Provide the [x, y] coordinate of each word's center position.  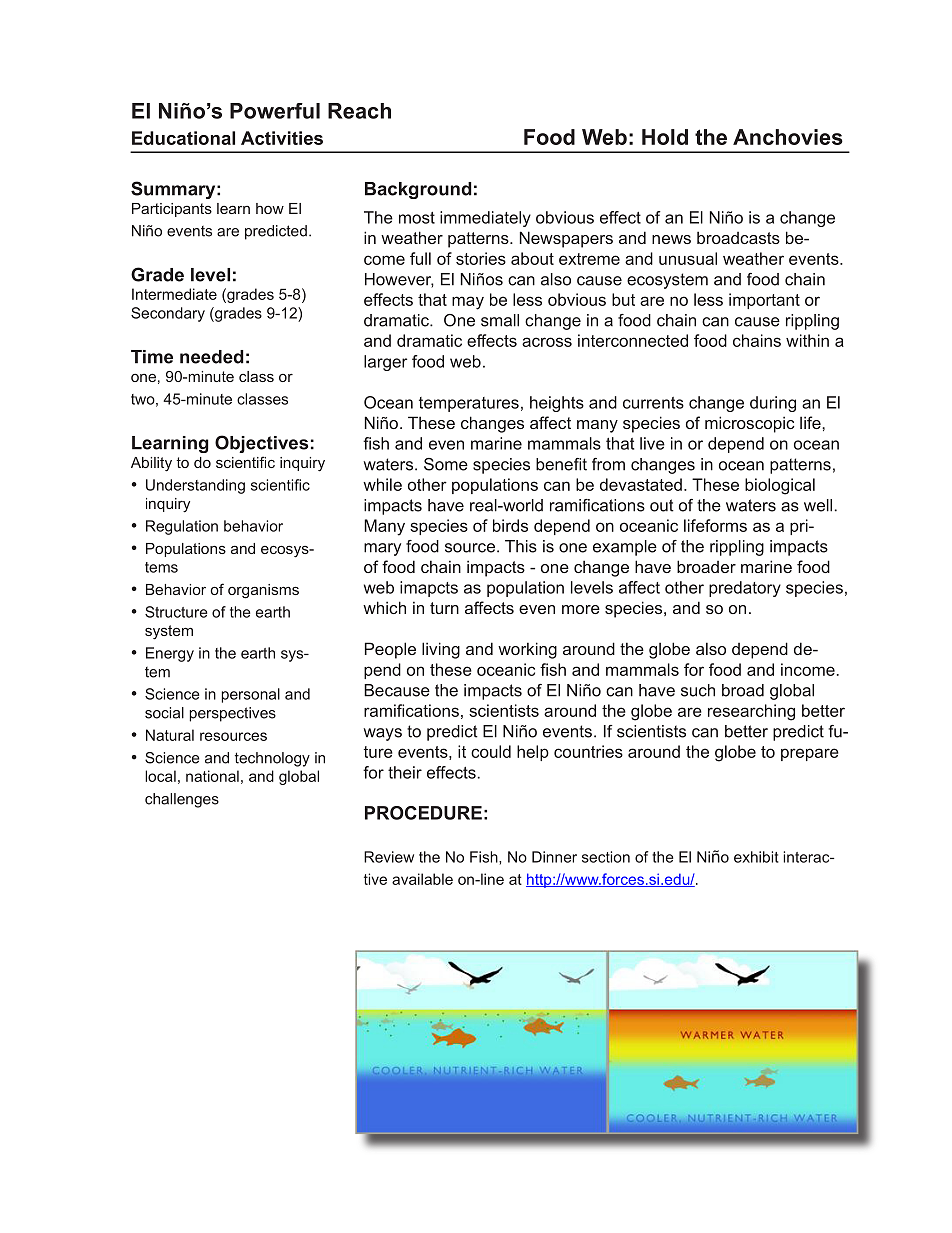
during [773, 404]
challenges [182, 800]
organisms [263, 591]
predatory [745, 589]
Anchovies [788, 137]
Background [418, 190]
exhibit [756, 857]
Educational [183, 138]
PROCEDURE [423, 813]
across [547, 342]
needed [212, 357]
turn [444, 608]
